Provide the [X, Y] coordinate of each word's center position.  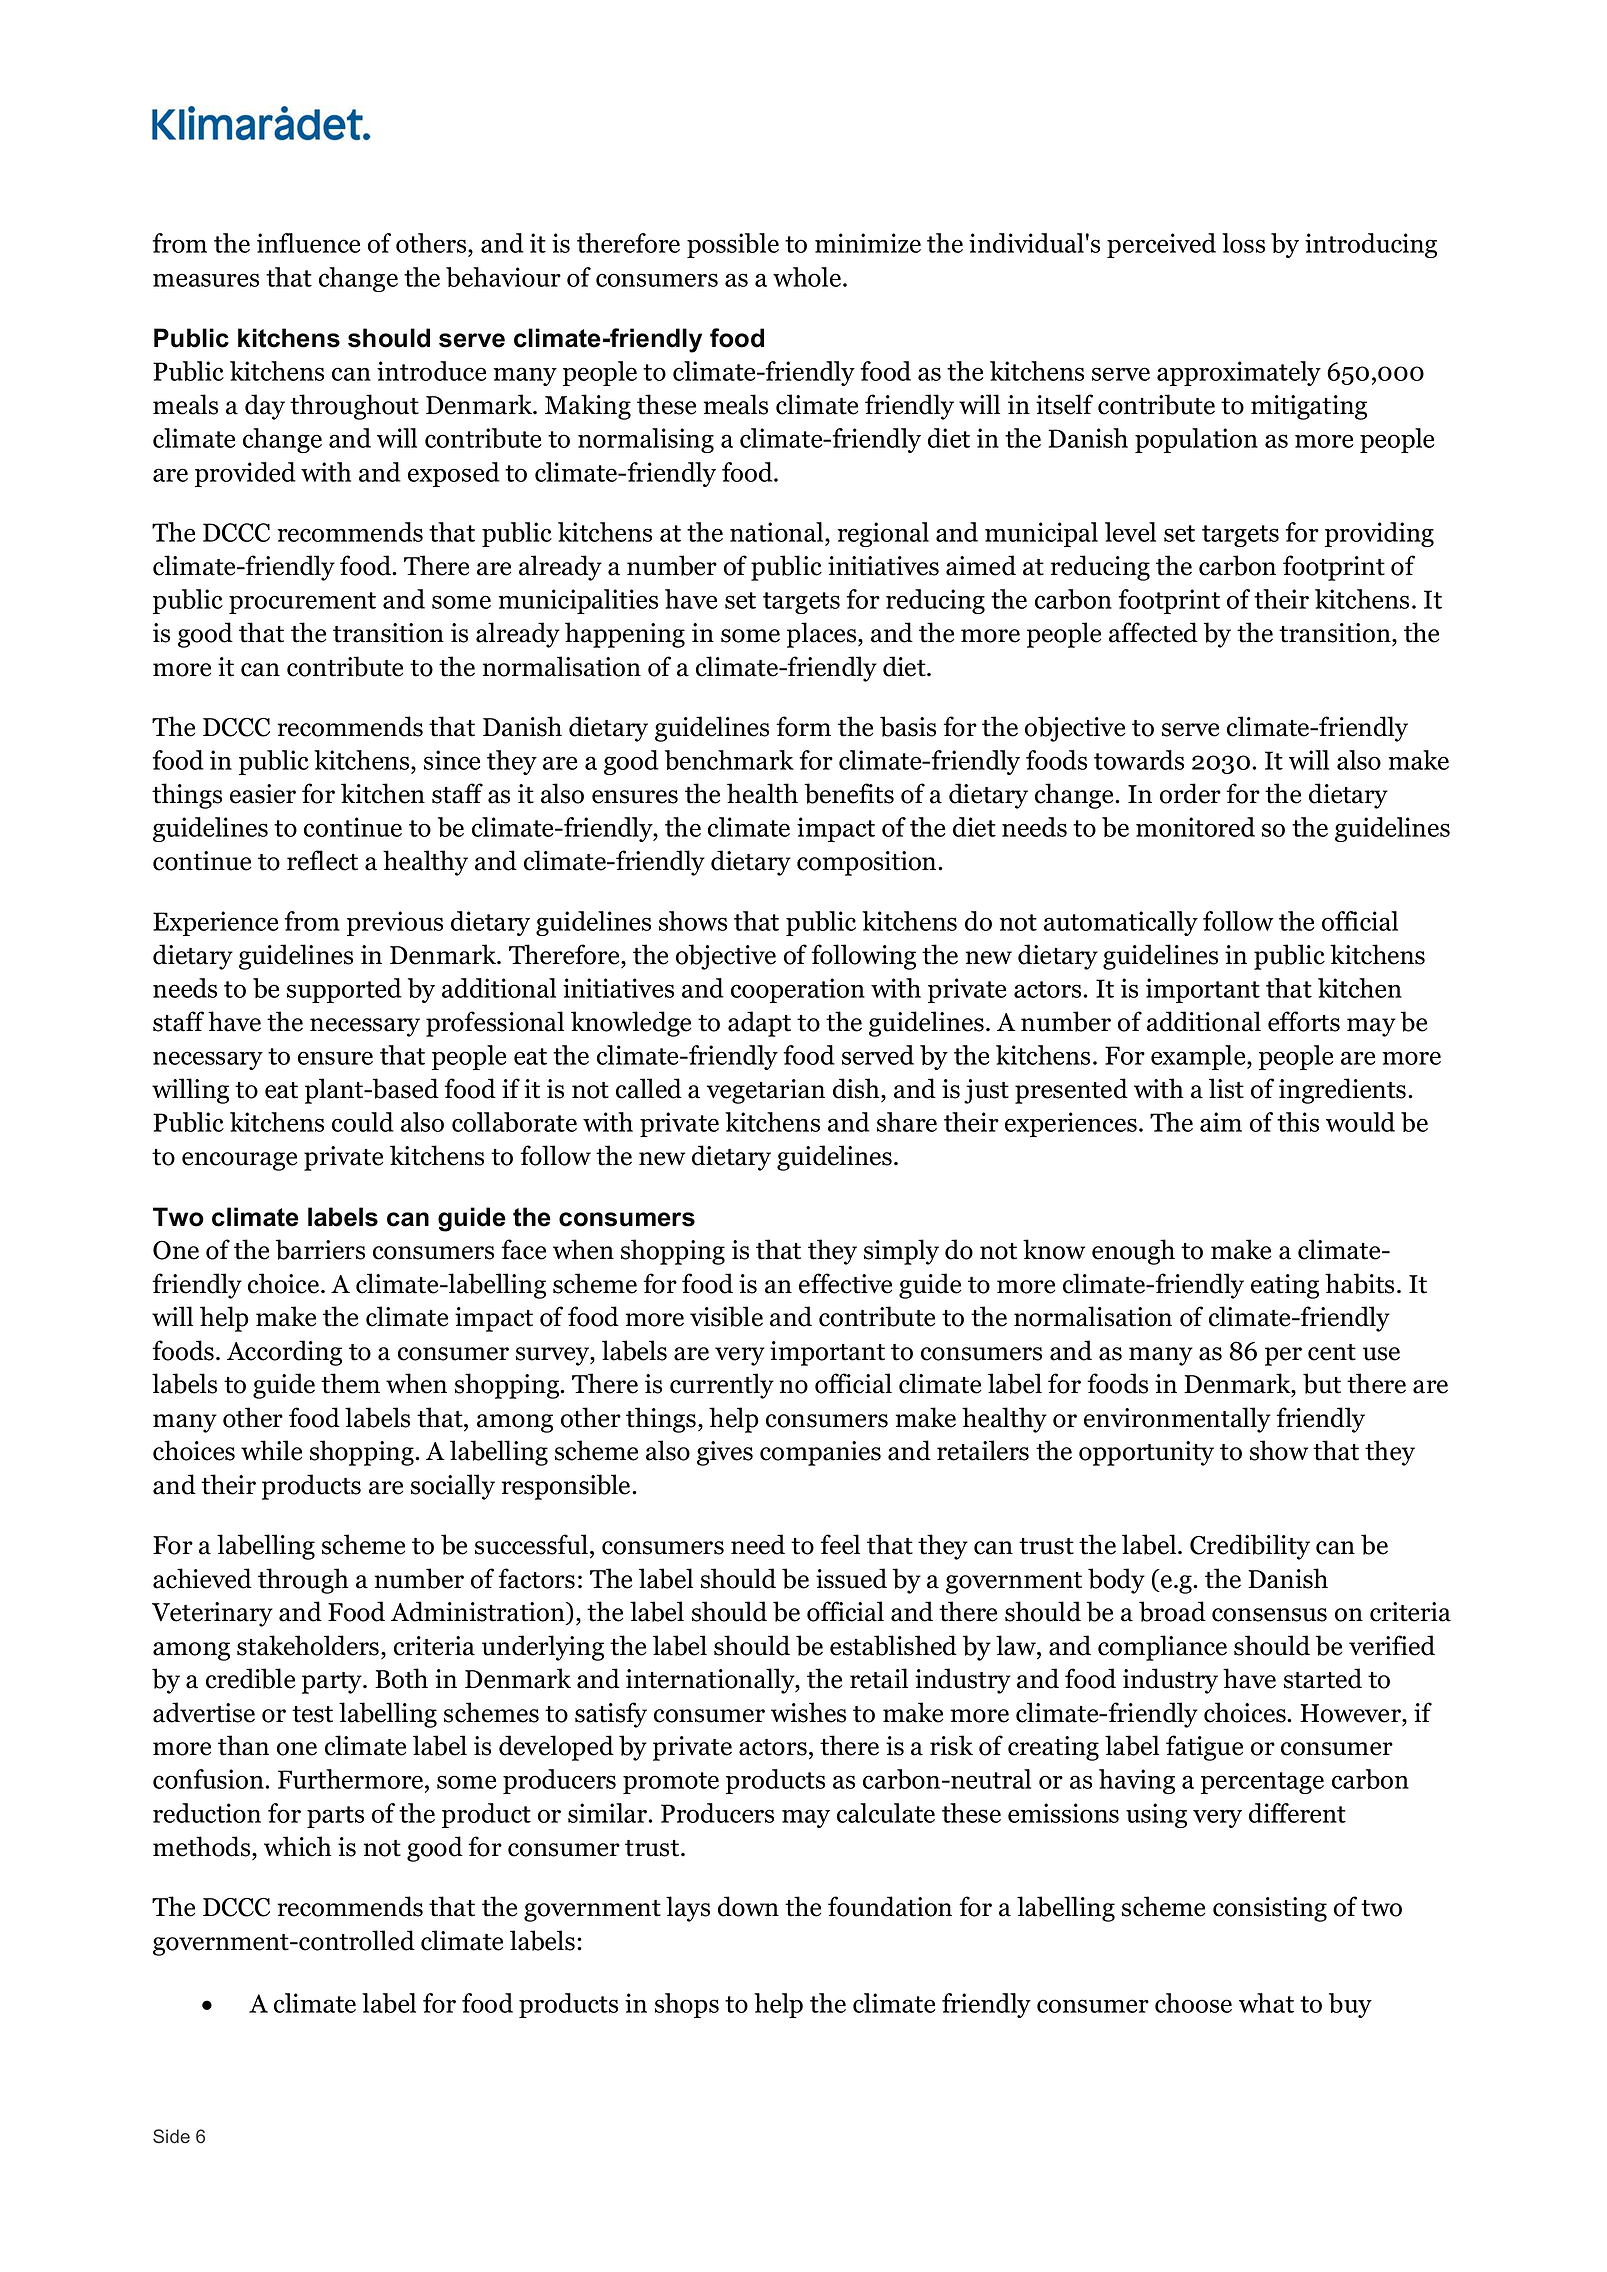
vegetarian [766, 1091]
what [1266, 2003]
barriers [320, 1249]
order [1190, 793]
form [803, 726]
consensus [1269, 1615]
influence [308, 243]
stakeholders [309, 1645]
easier [263, 794]
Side [171, 2136]
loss [1243, 243]
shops [687, 2005]
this [1298, 1122]
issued [851, 1578]
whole [807, 277]
